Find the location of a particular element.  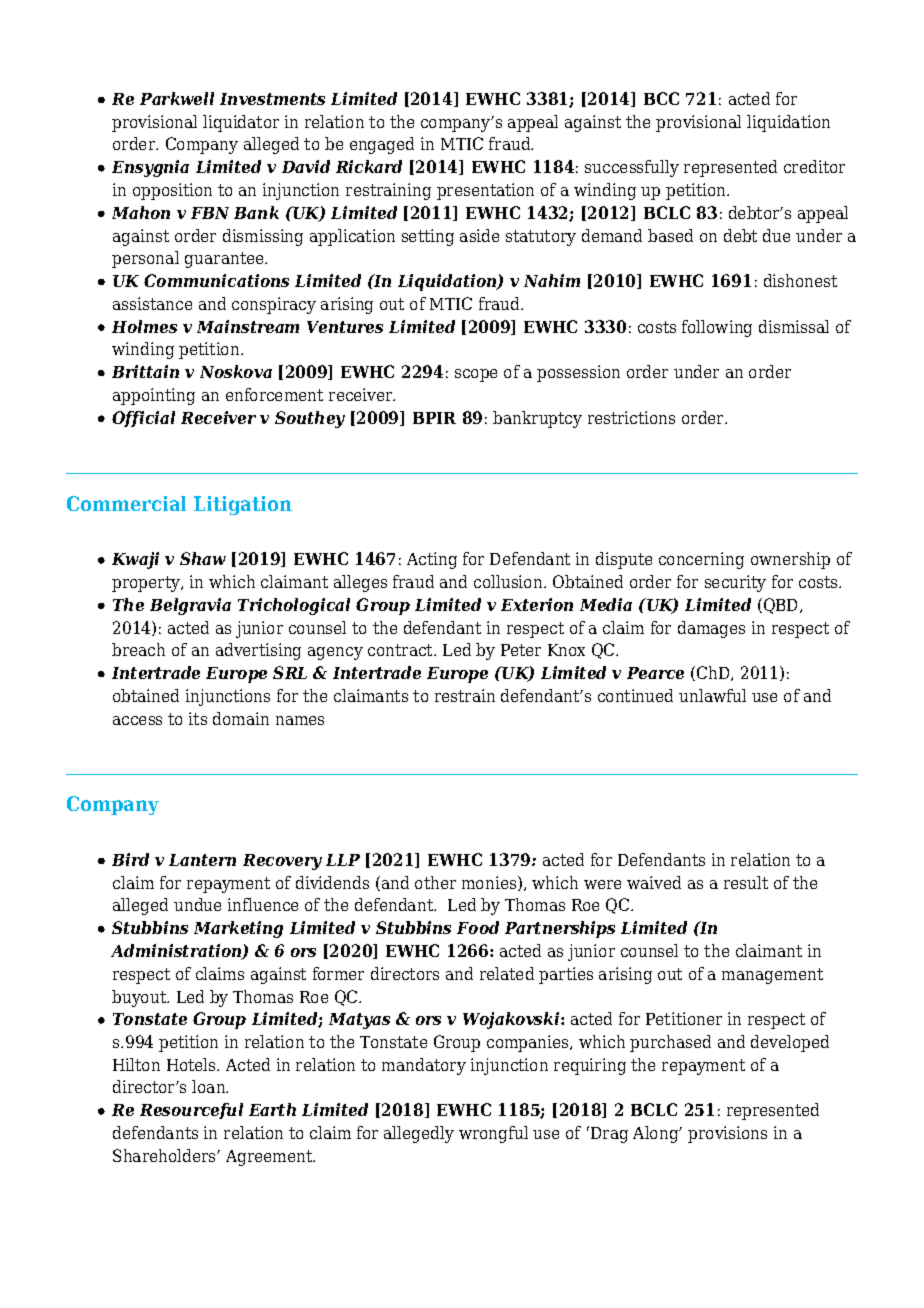

Resourceful is located at coordinates (191, 1111).
